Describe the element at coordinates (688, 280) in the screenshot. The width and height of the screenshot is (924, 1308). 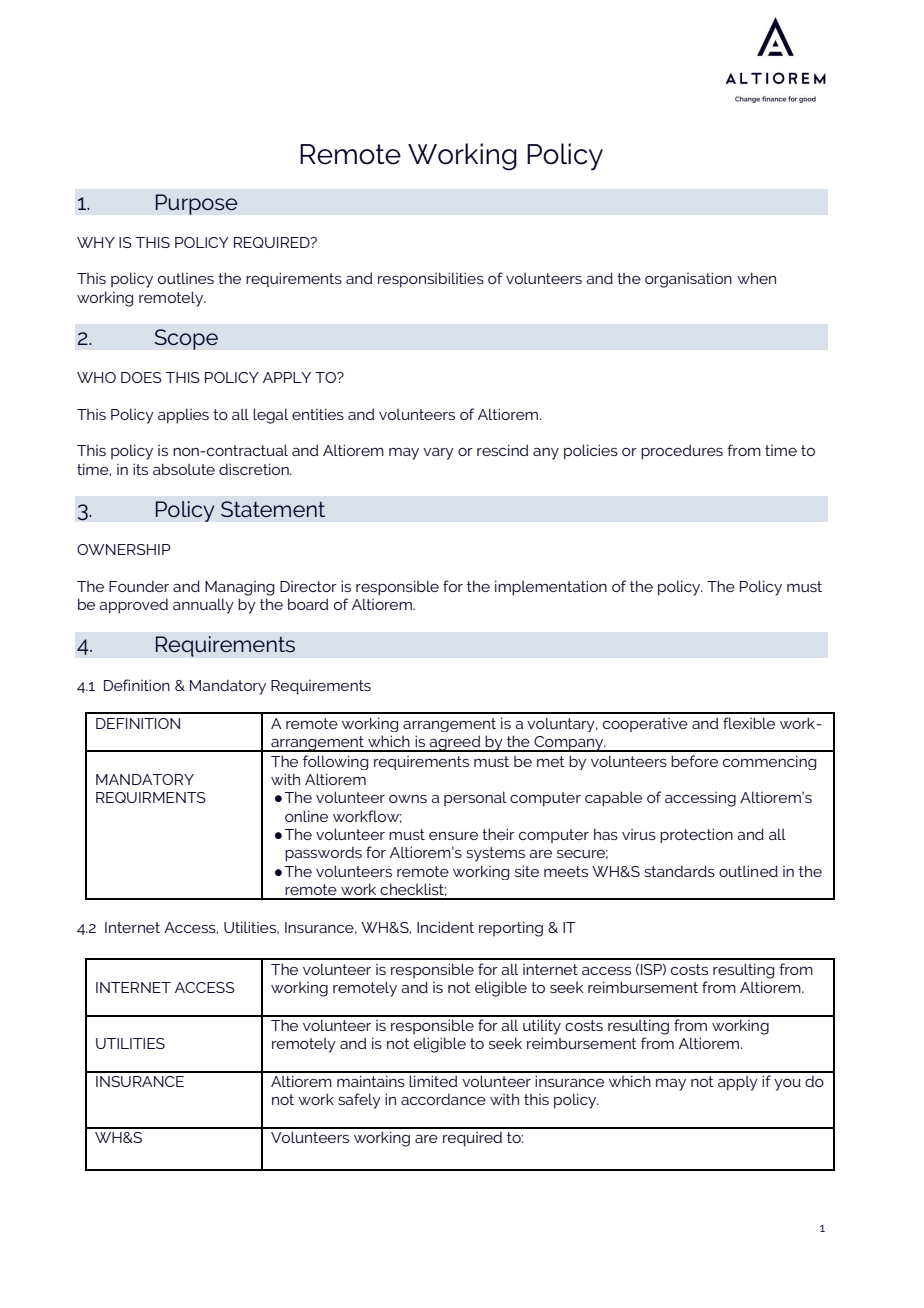
I see `organisation` at that location.
